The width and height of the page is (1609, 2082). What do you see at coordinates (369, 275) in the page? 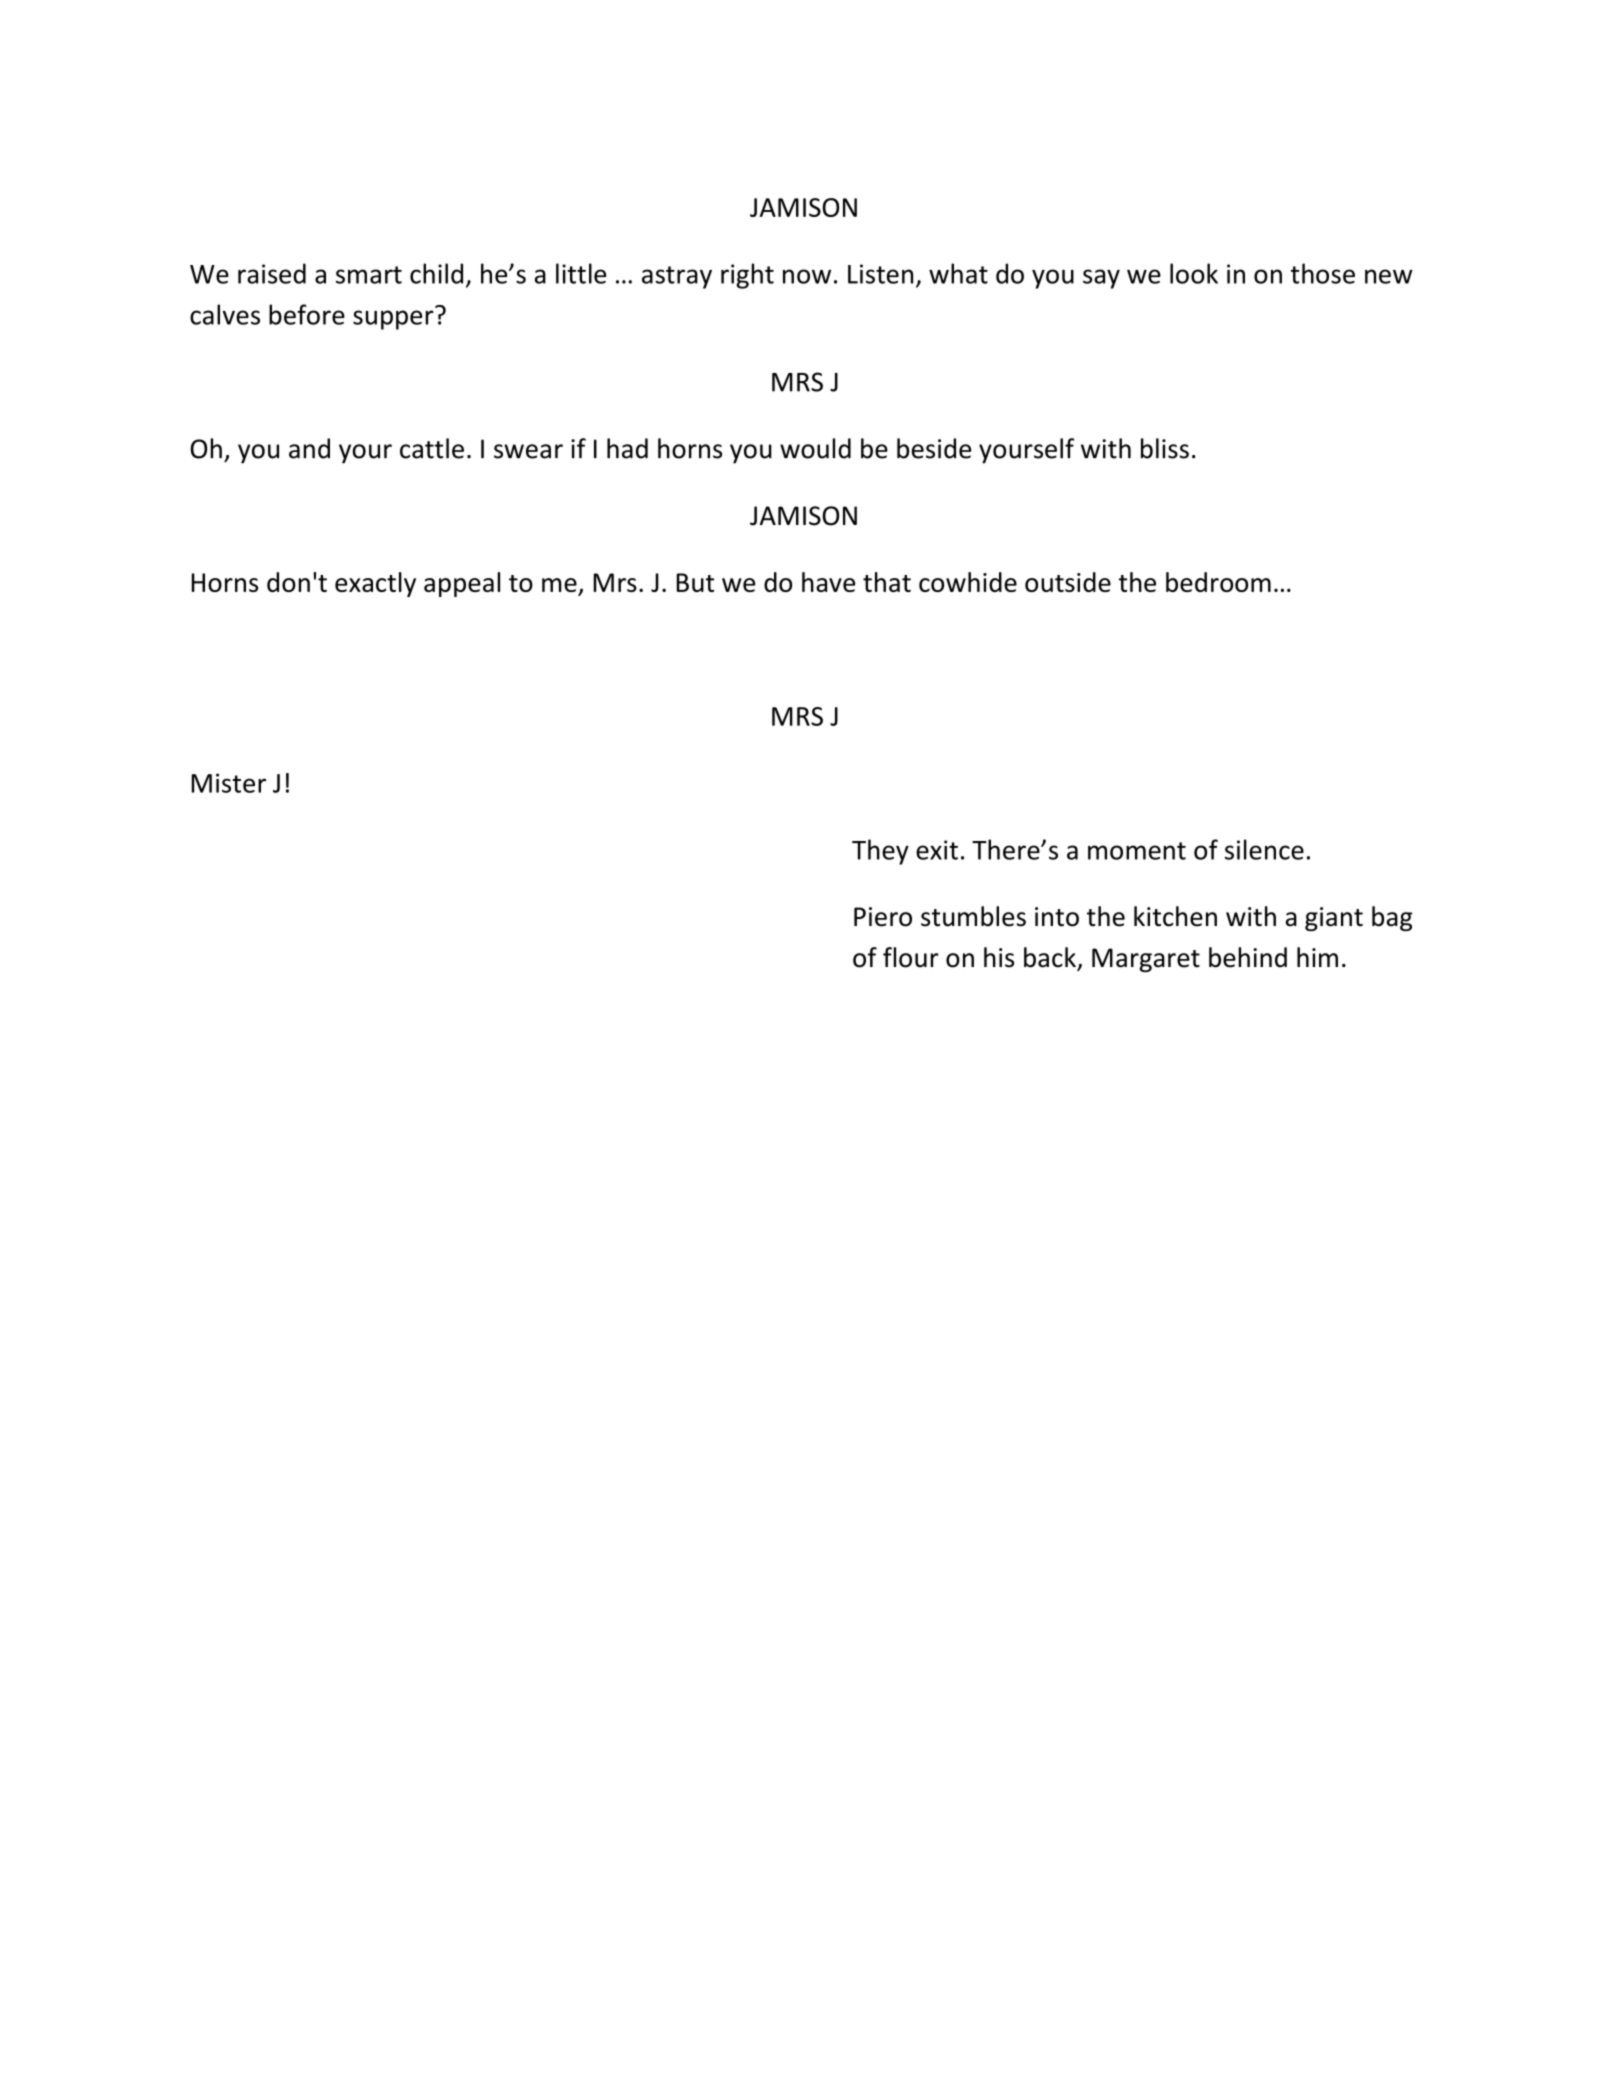
I see `smart` at bounding box center [369, 275].
